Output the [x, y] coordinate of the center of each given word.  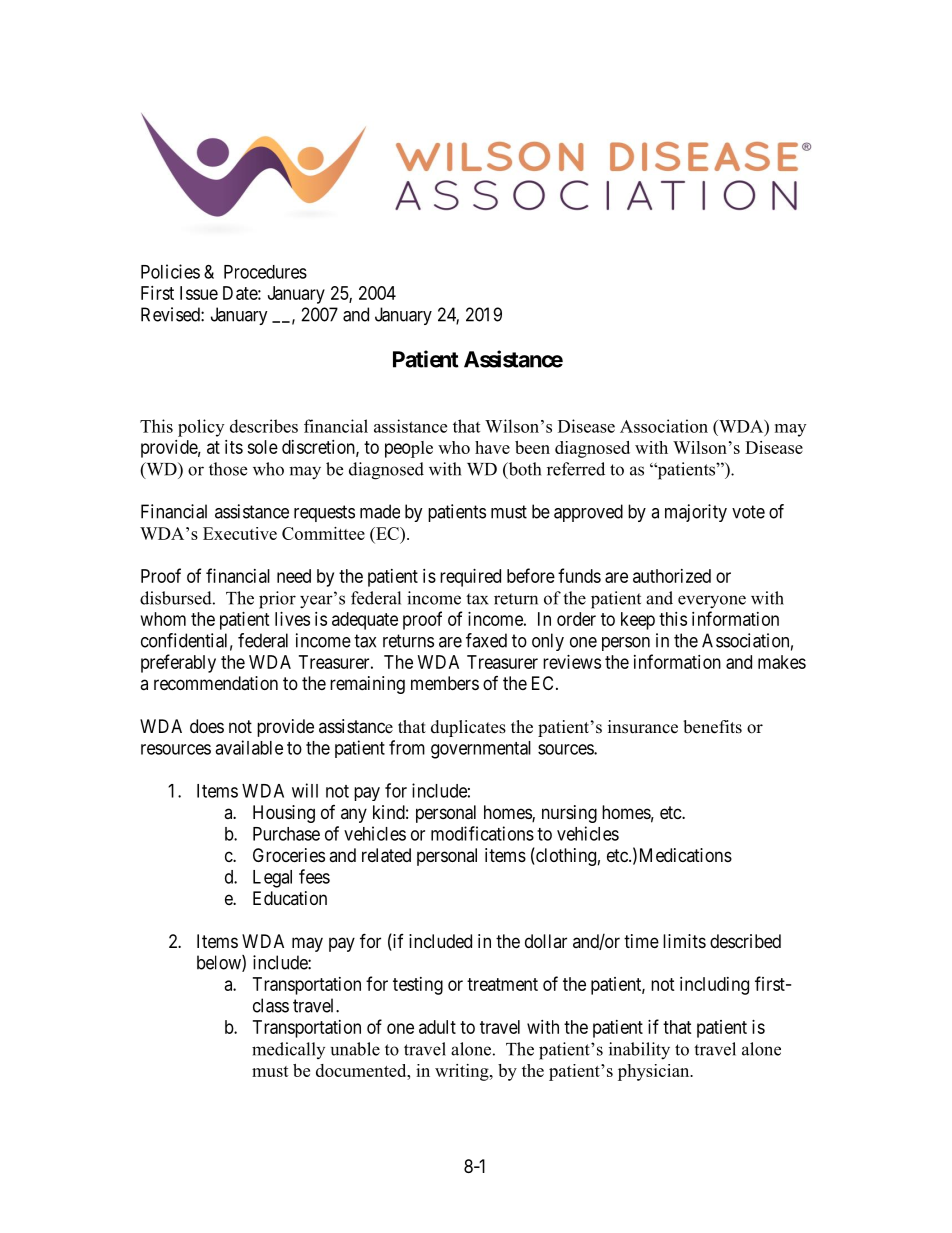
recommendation [216, 683]
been [532, 447]
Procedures [265, 272]
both [523, 470]
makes [782, 662]
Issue [199, 293]
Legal [272, 879]
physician [655, 1072]
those [228, 469]
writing [463, 1072]
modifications [482, 833]
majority [696, 513]
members [445, 683]
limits [684, 941]
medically [288, 1050]
